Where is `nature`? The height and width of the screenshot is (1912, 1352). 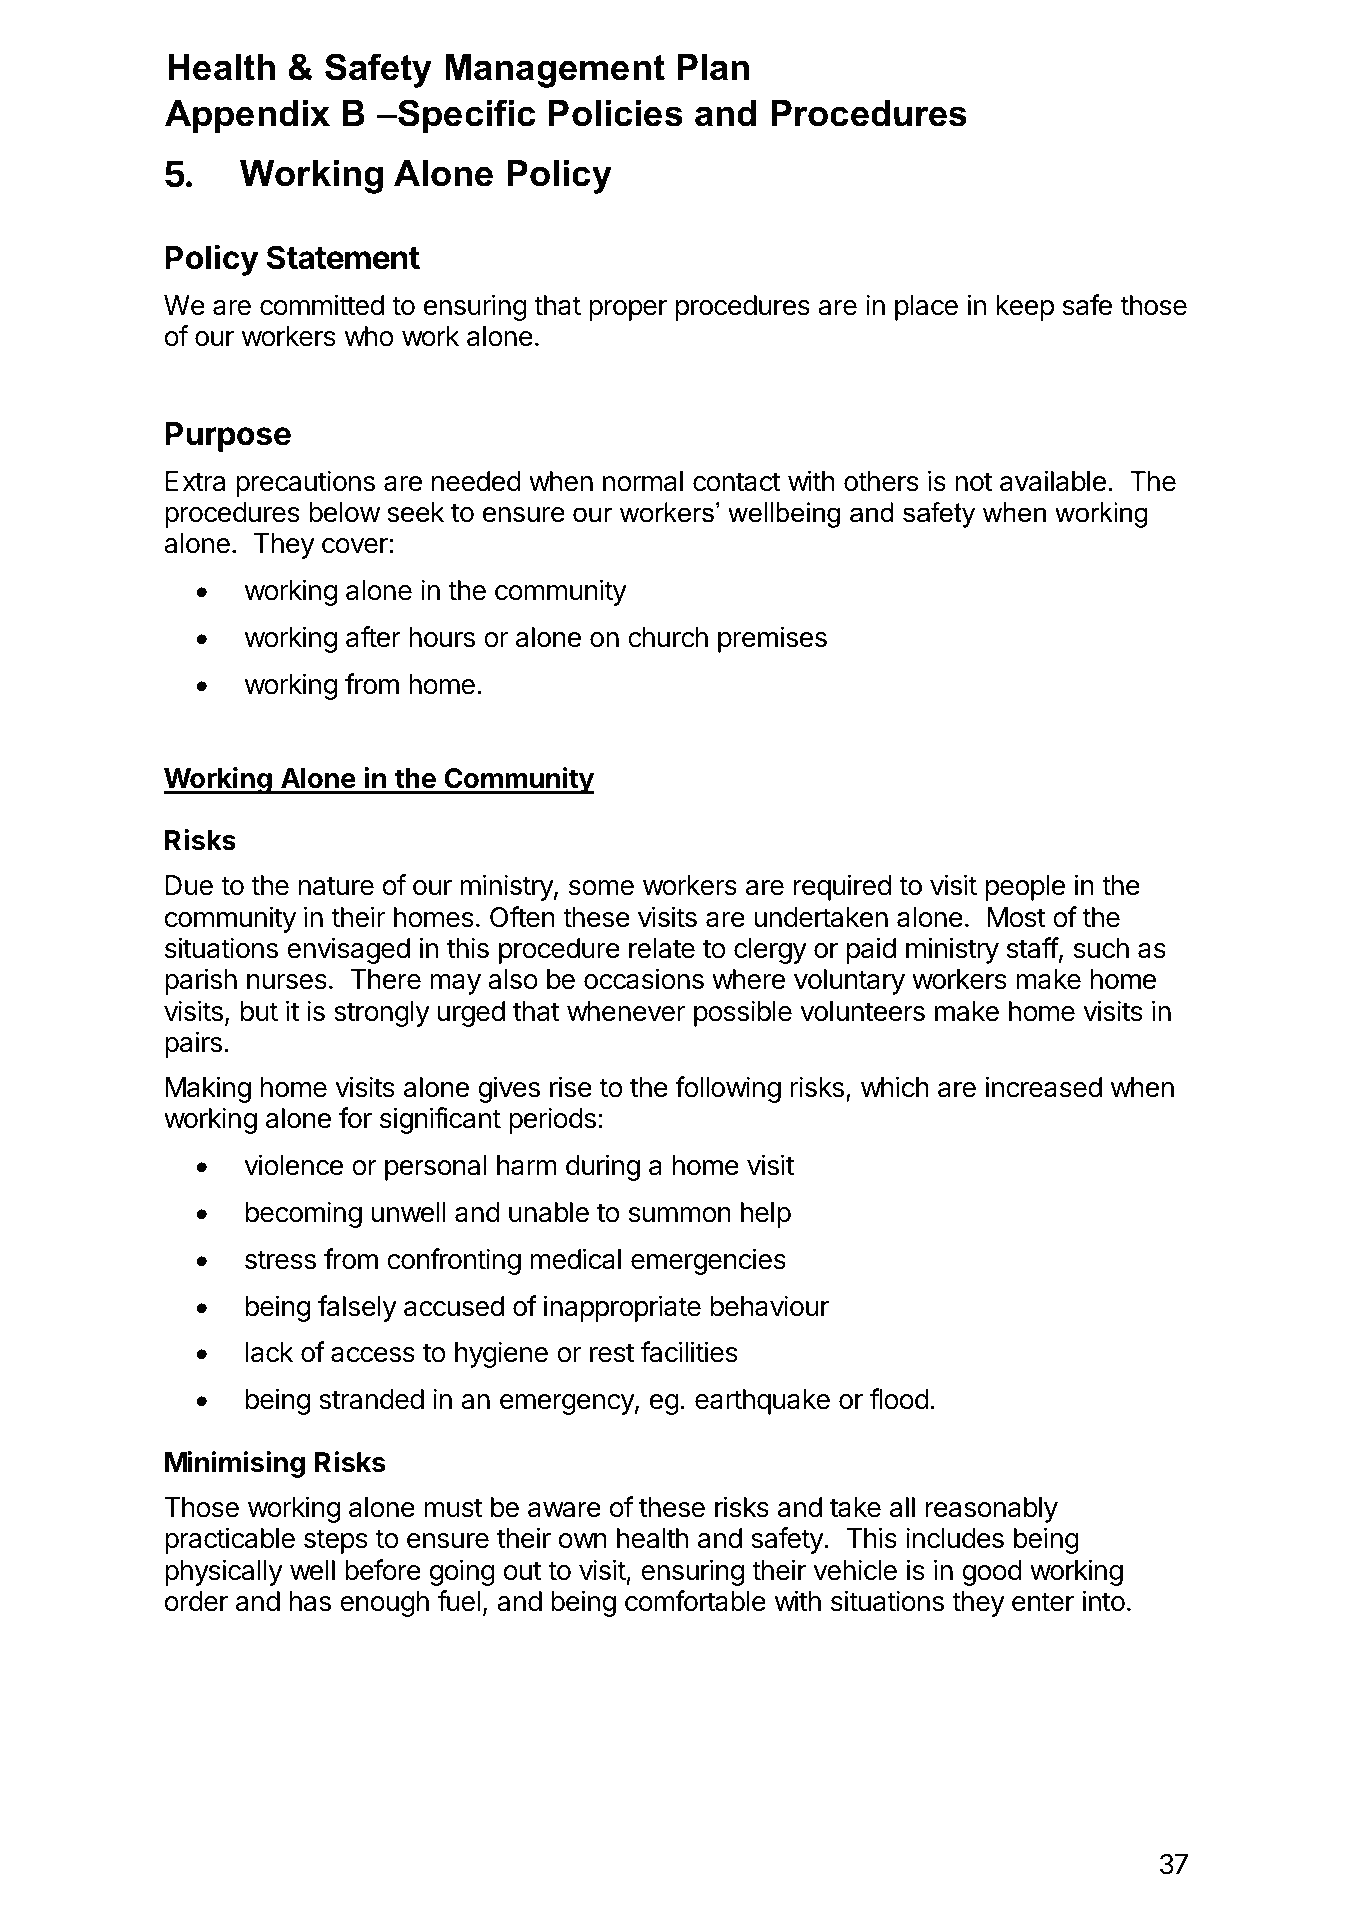 nature is located at coordinates (336, 886).
